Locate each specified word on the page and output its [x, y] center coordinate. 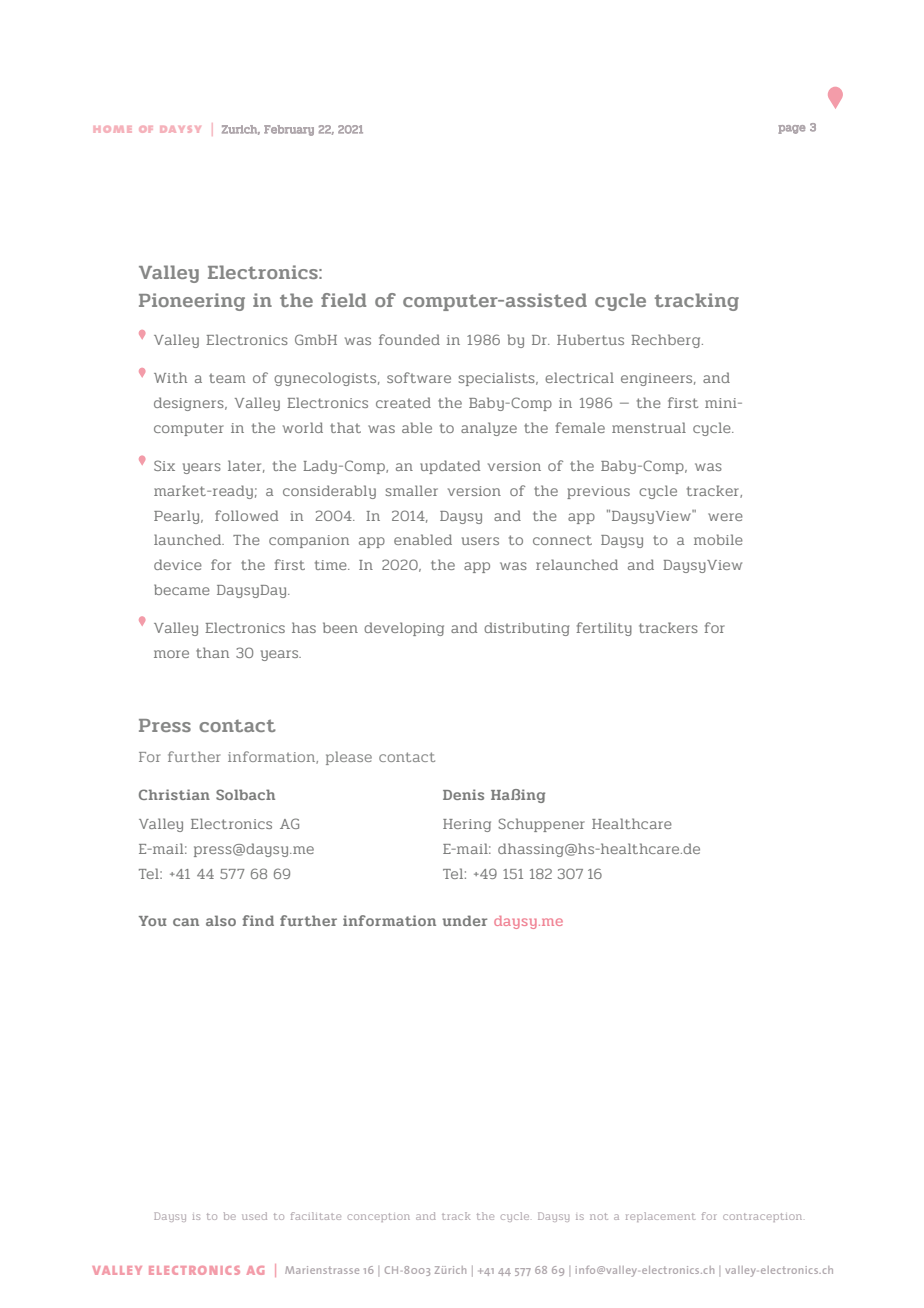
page [791, 129]
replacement [661, 1217]
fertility [604, 629]
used [254, 1216]
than [212, 652]
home [112, 129]
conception [379, 1217]
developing [404, 629]
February [289, 130]
